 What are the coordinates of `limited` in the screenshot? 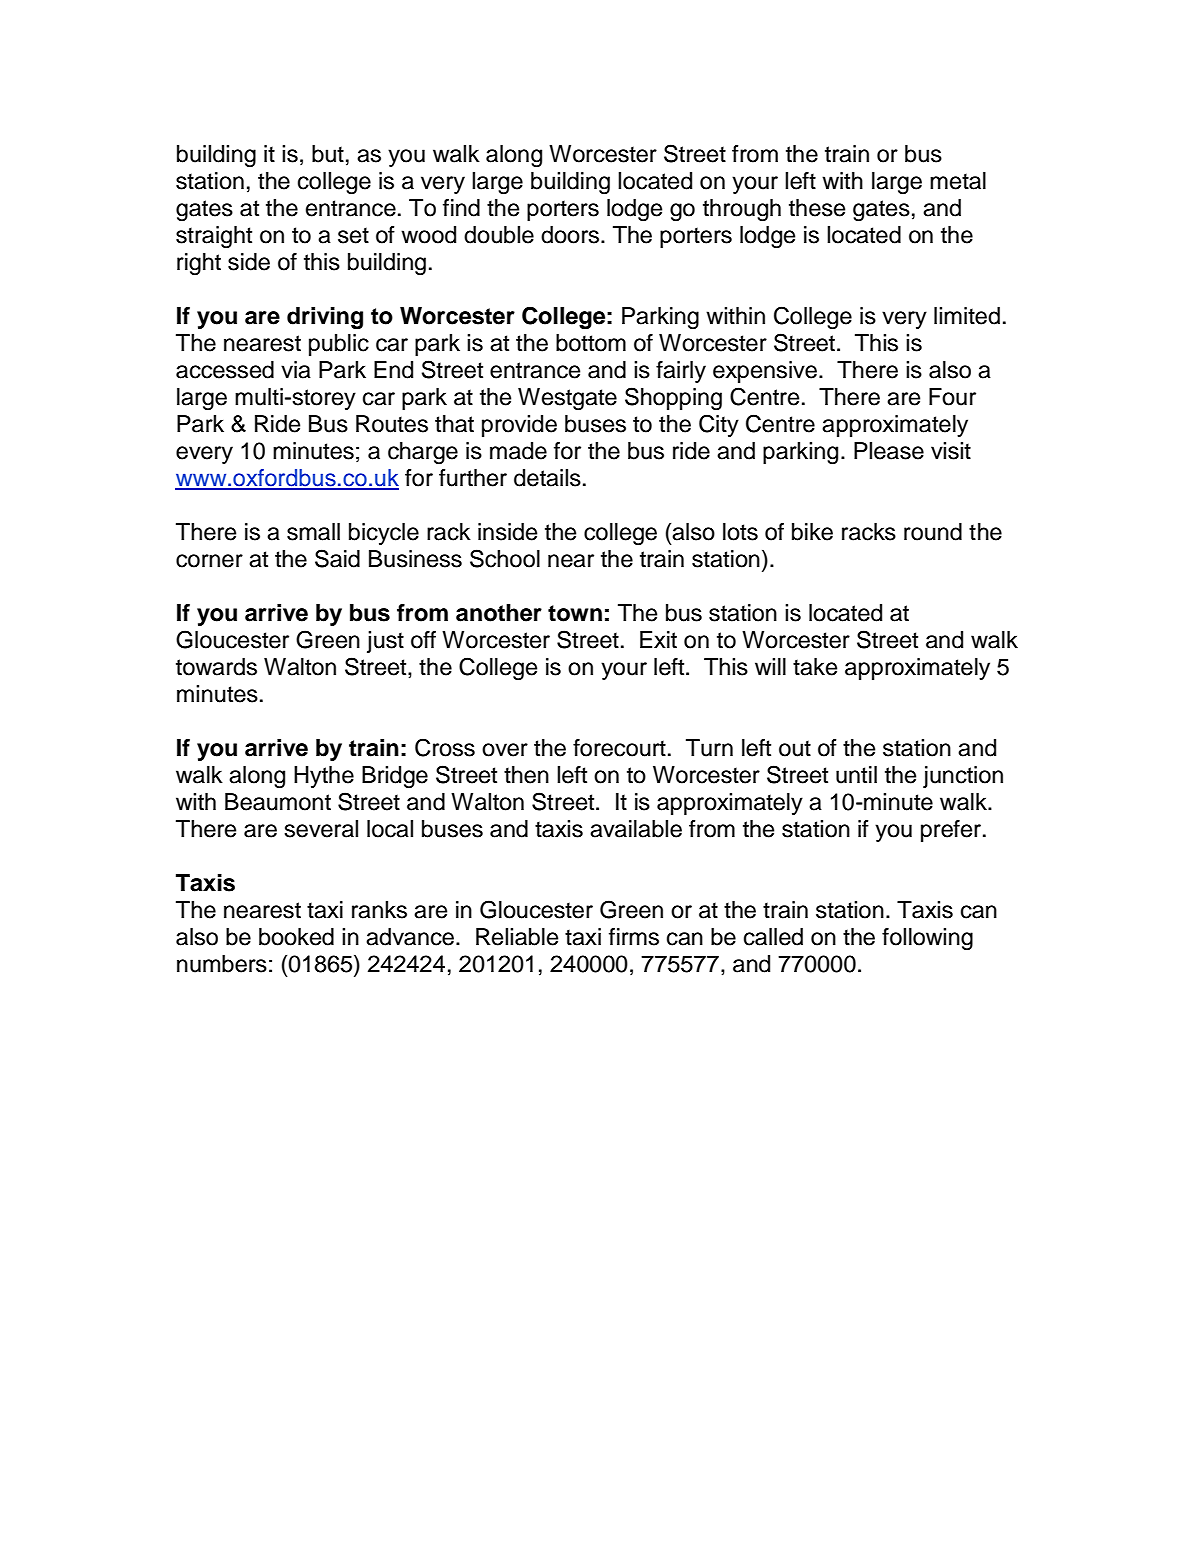 It's located at (967, 316).
